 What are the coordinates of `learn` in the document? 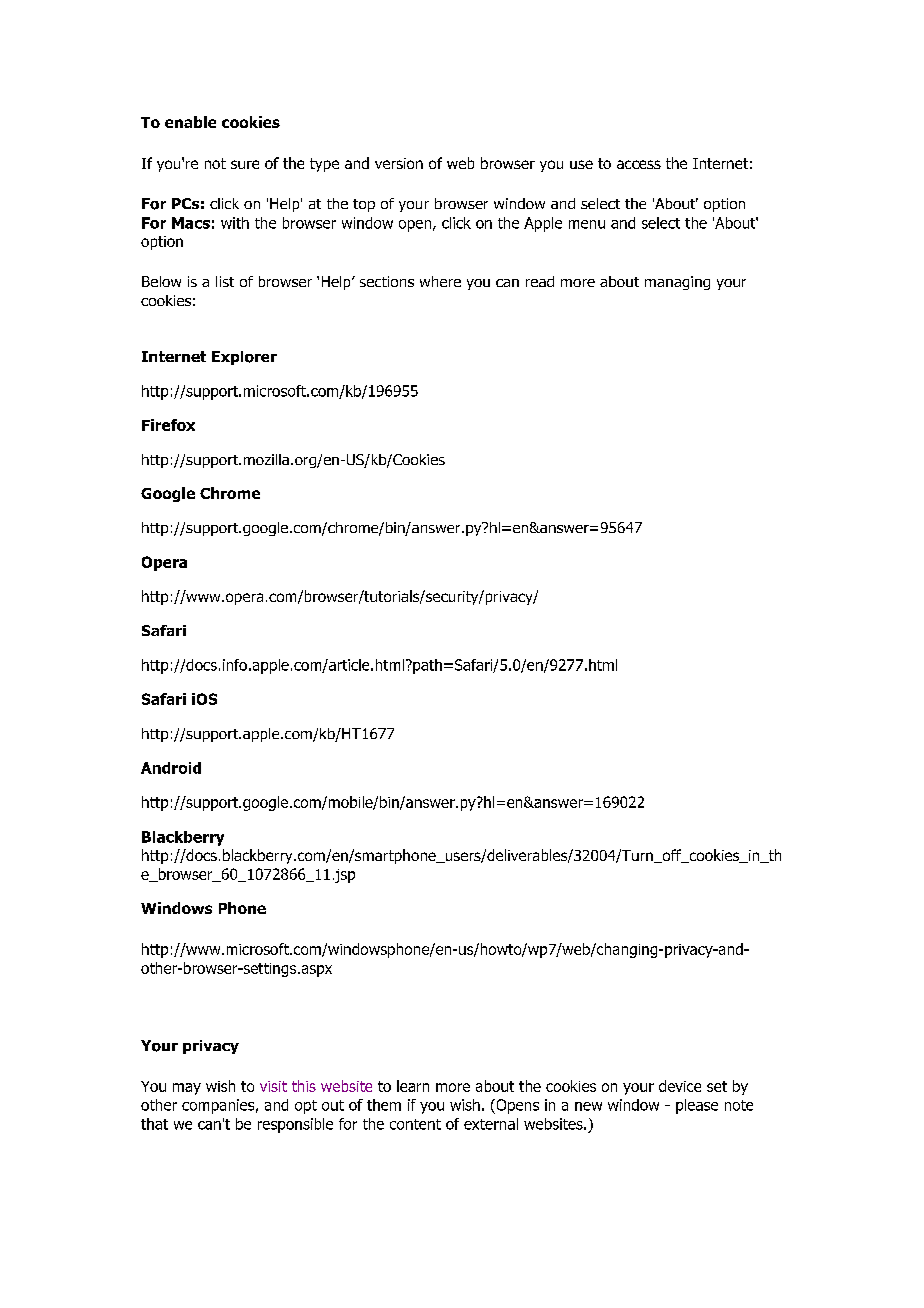 It's located at (413, 1086).
